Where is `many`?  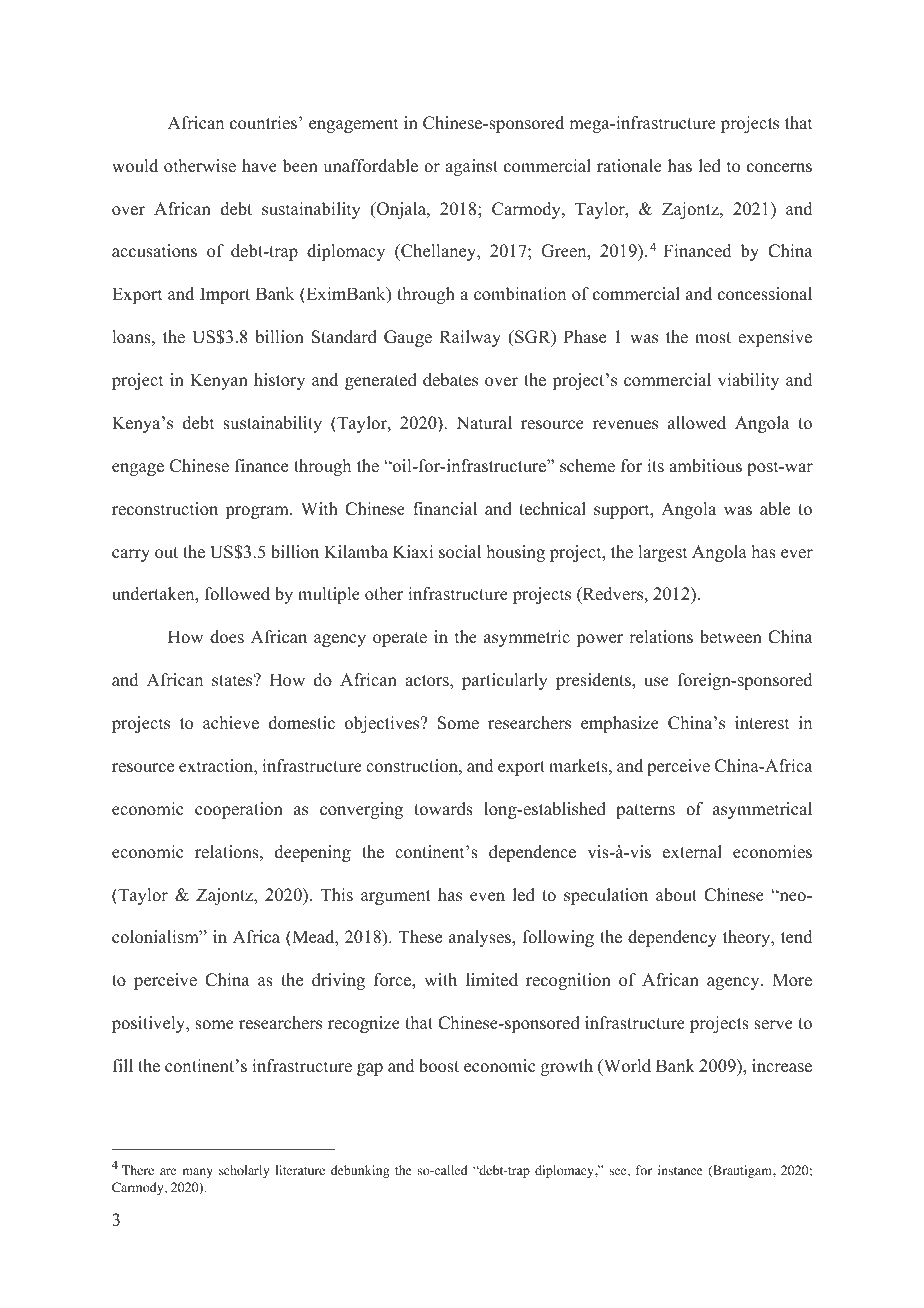 many is located at coordinates (197, 1173).
